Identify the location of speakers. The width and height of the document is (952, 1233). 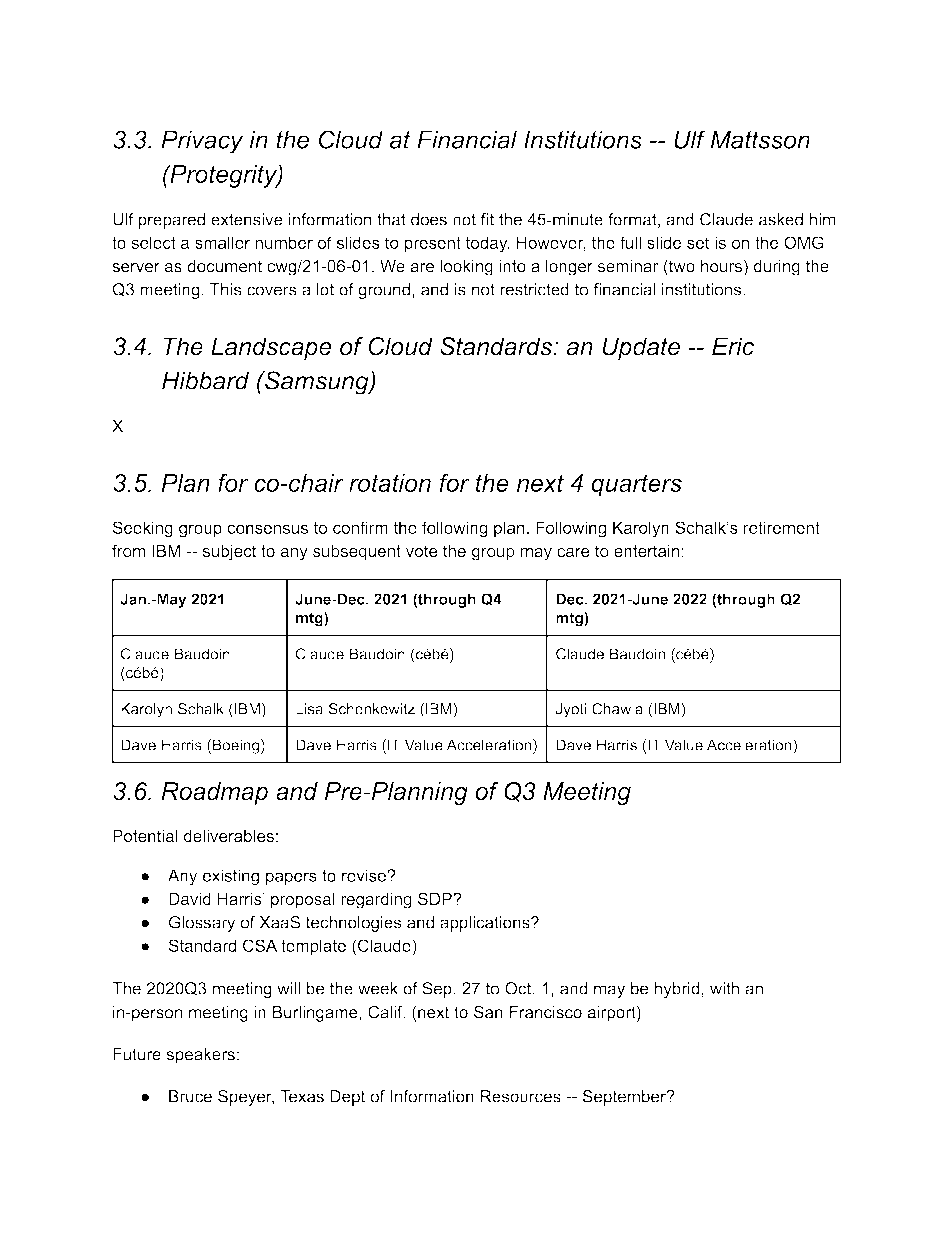
(200, 1056).
